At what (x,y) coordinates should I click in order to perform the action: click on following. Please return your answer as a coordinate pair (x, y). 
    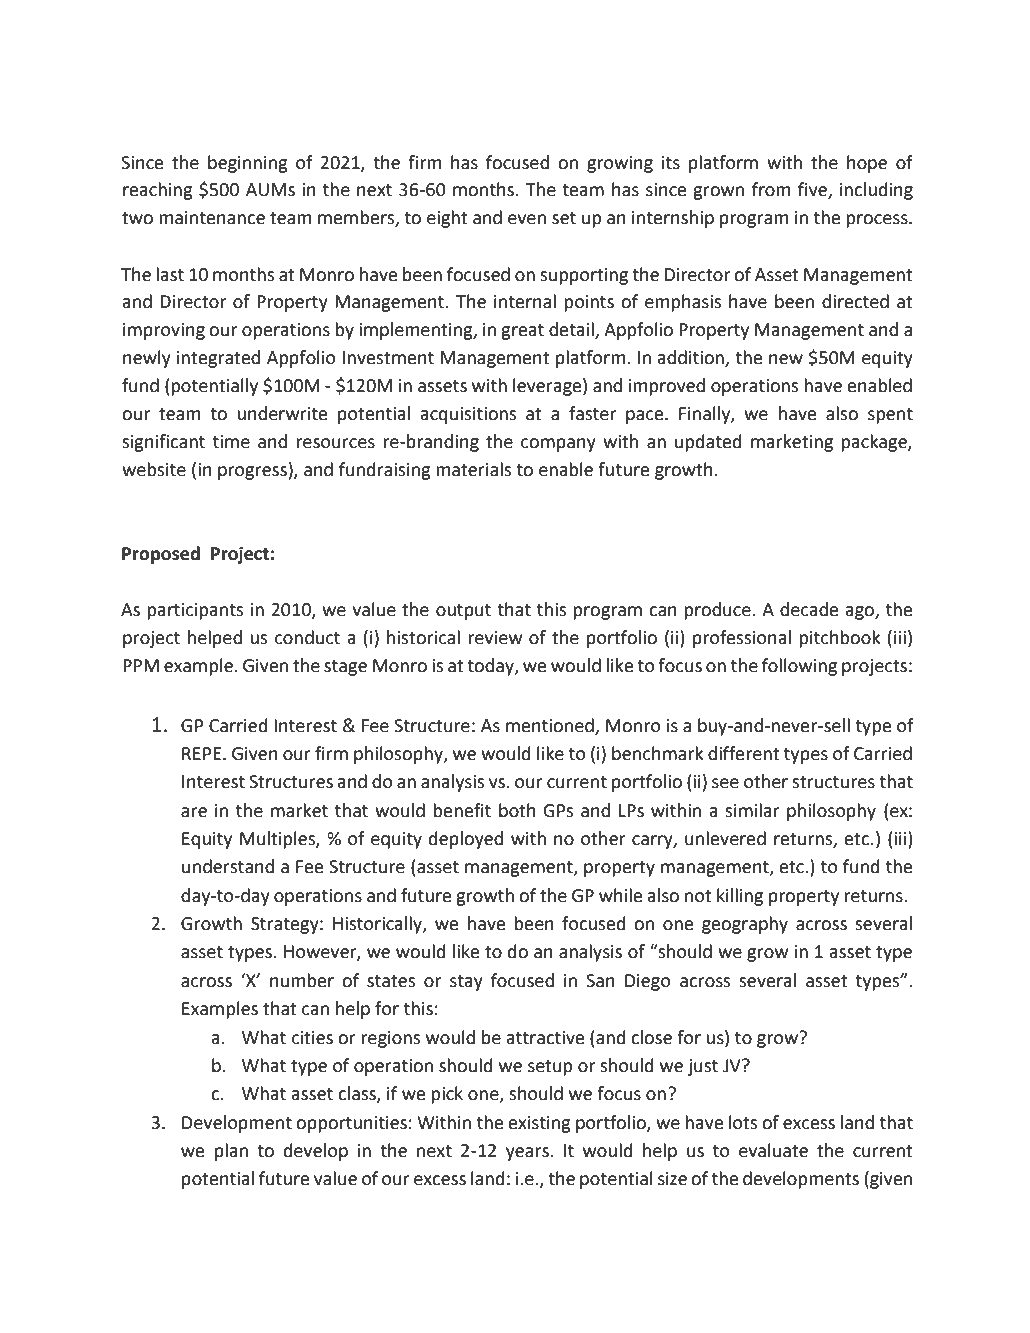
    Looking at the image, I should click on (799, 667).
